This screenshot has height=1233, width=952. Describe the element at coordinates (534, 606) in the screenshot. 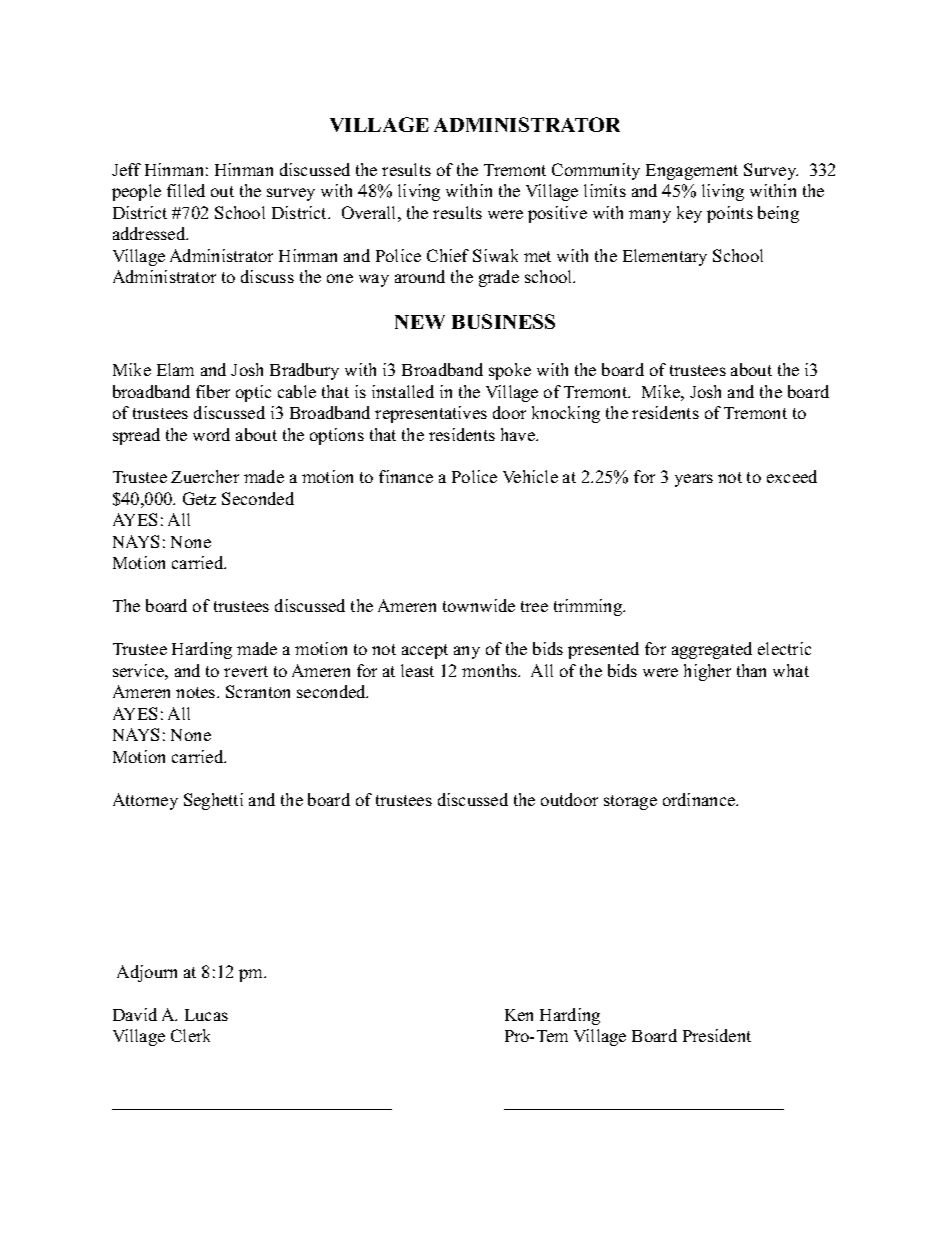

I see `tree` at that location.
